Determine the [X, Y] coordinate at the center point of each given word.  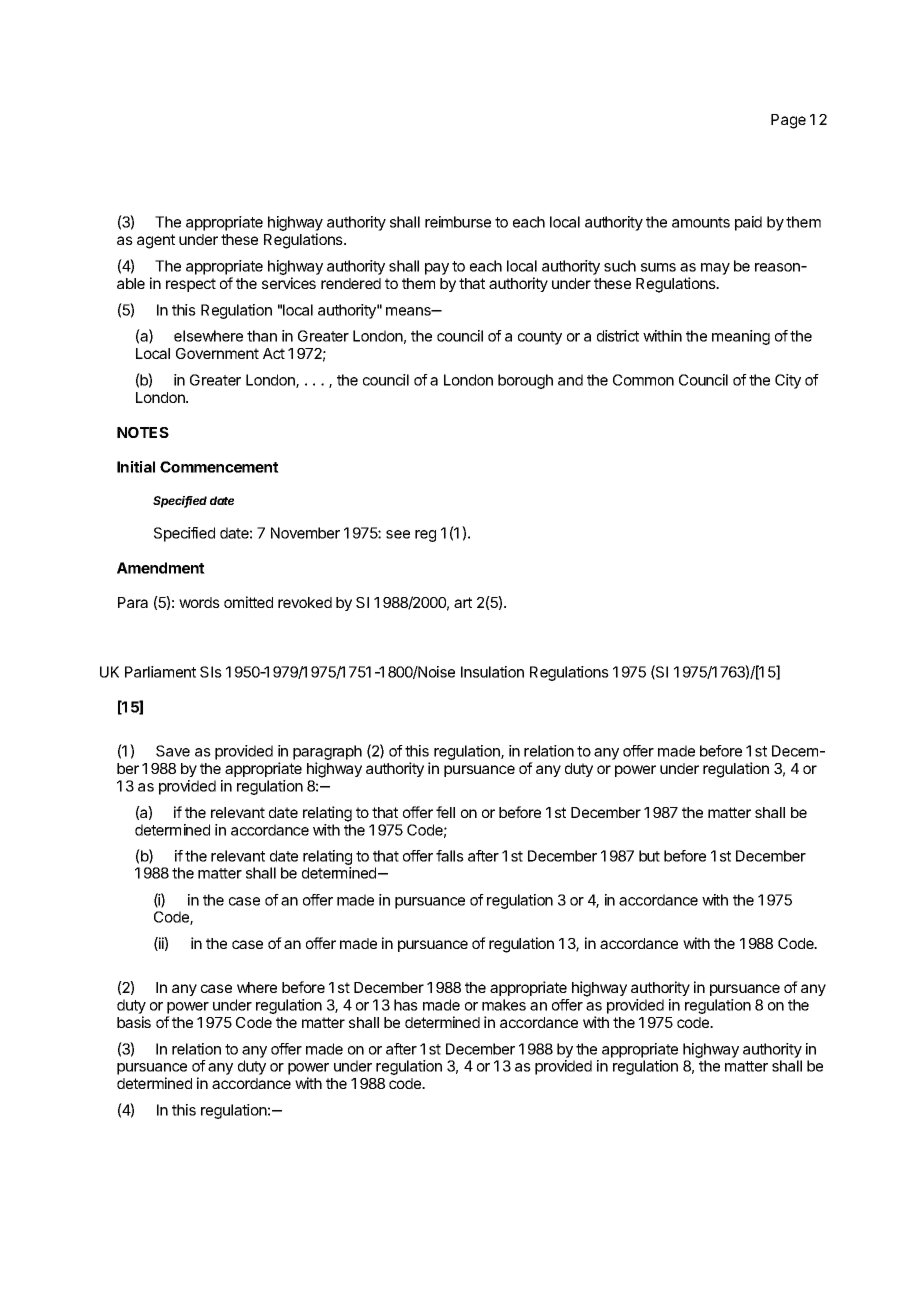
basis [134, 1022]
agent [156, 241]
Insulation [492, 672]
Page [788, 121]
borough [525, 381]
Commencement [219, 467]
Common [643, 380]
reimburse [458, 222]
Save [173, 751]
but [649, 856]
